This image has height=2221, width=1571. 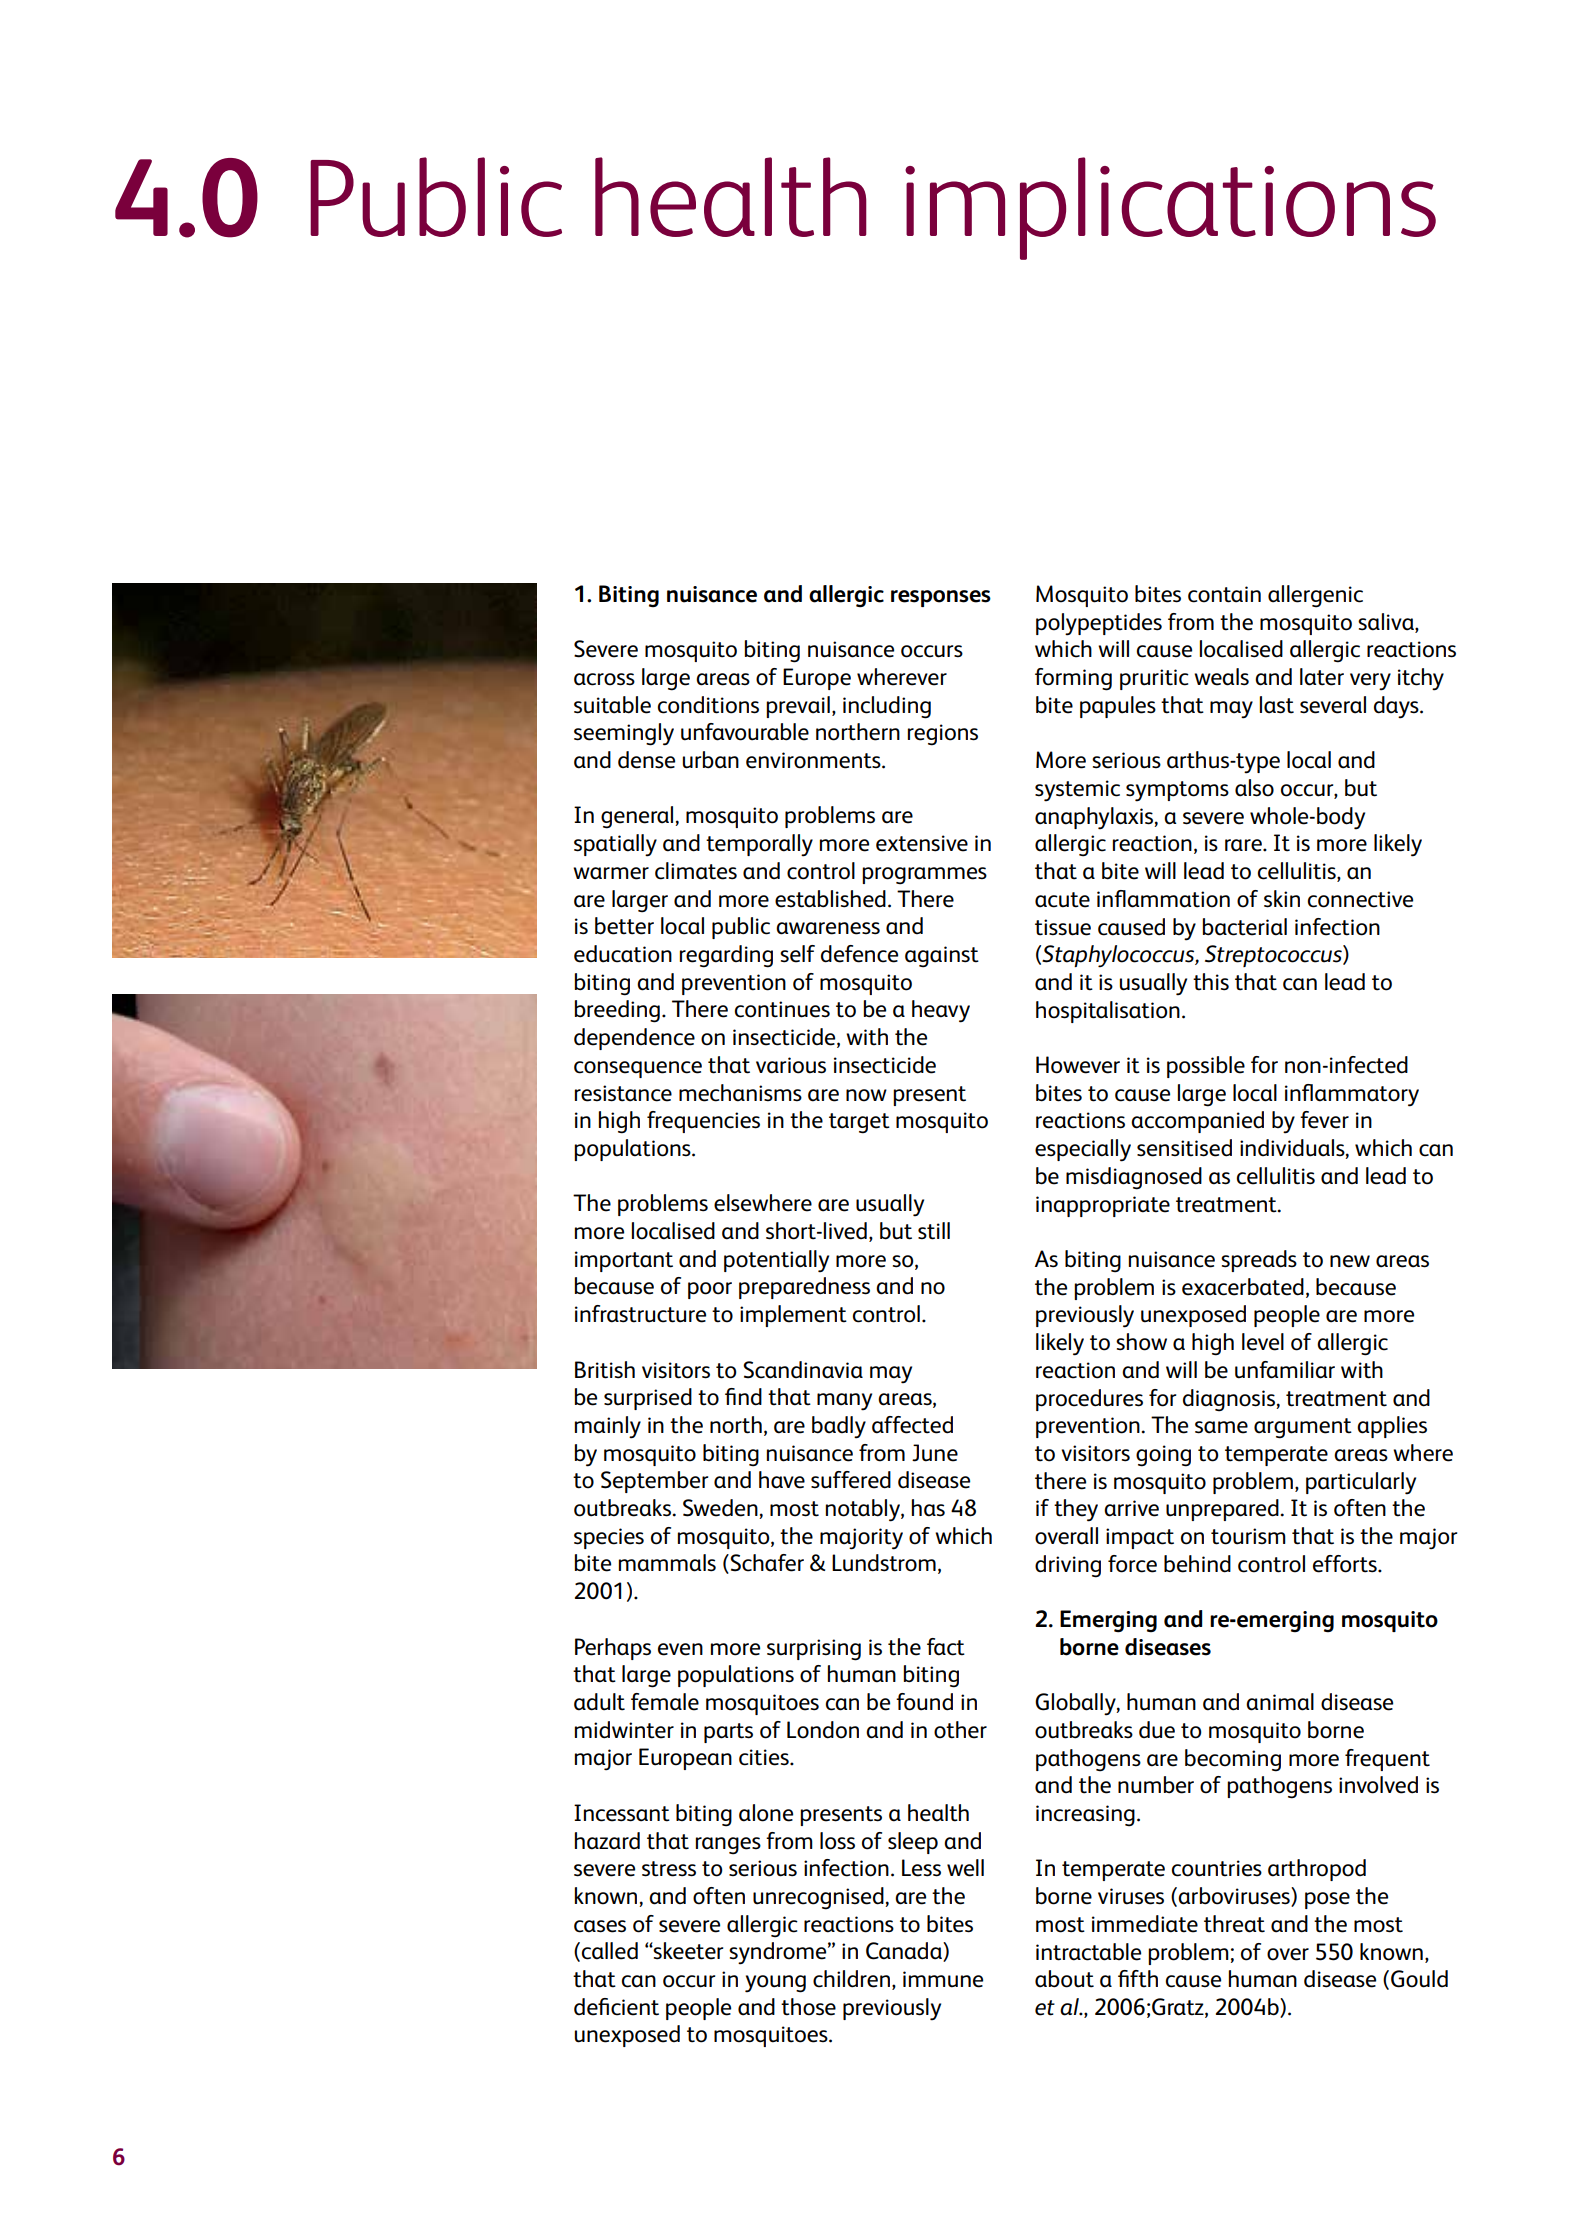 I want to click on fever, so click(x=1324, y=1120).
